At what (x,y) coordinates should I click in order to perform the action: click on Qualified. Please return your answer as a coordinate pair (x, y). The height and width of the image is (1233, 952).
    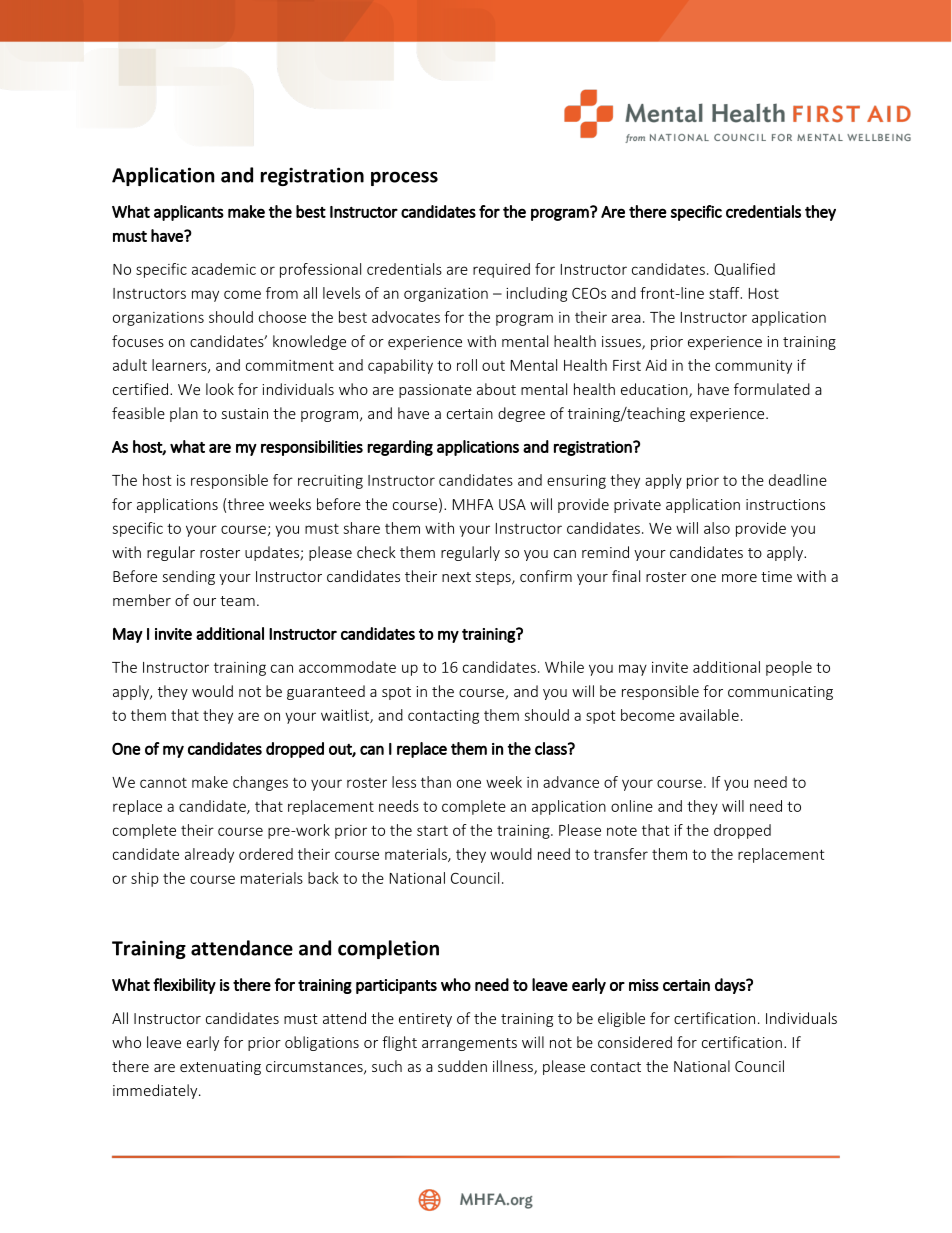
    Looking at the image, I should click on (744, 269).
